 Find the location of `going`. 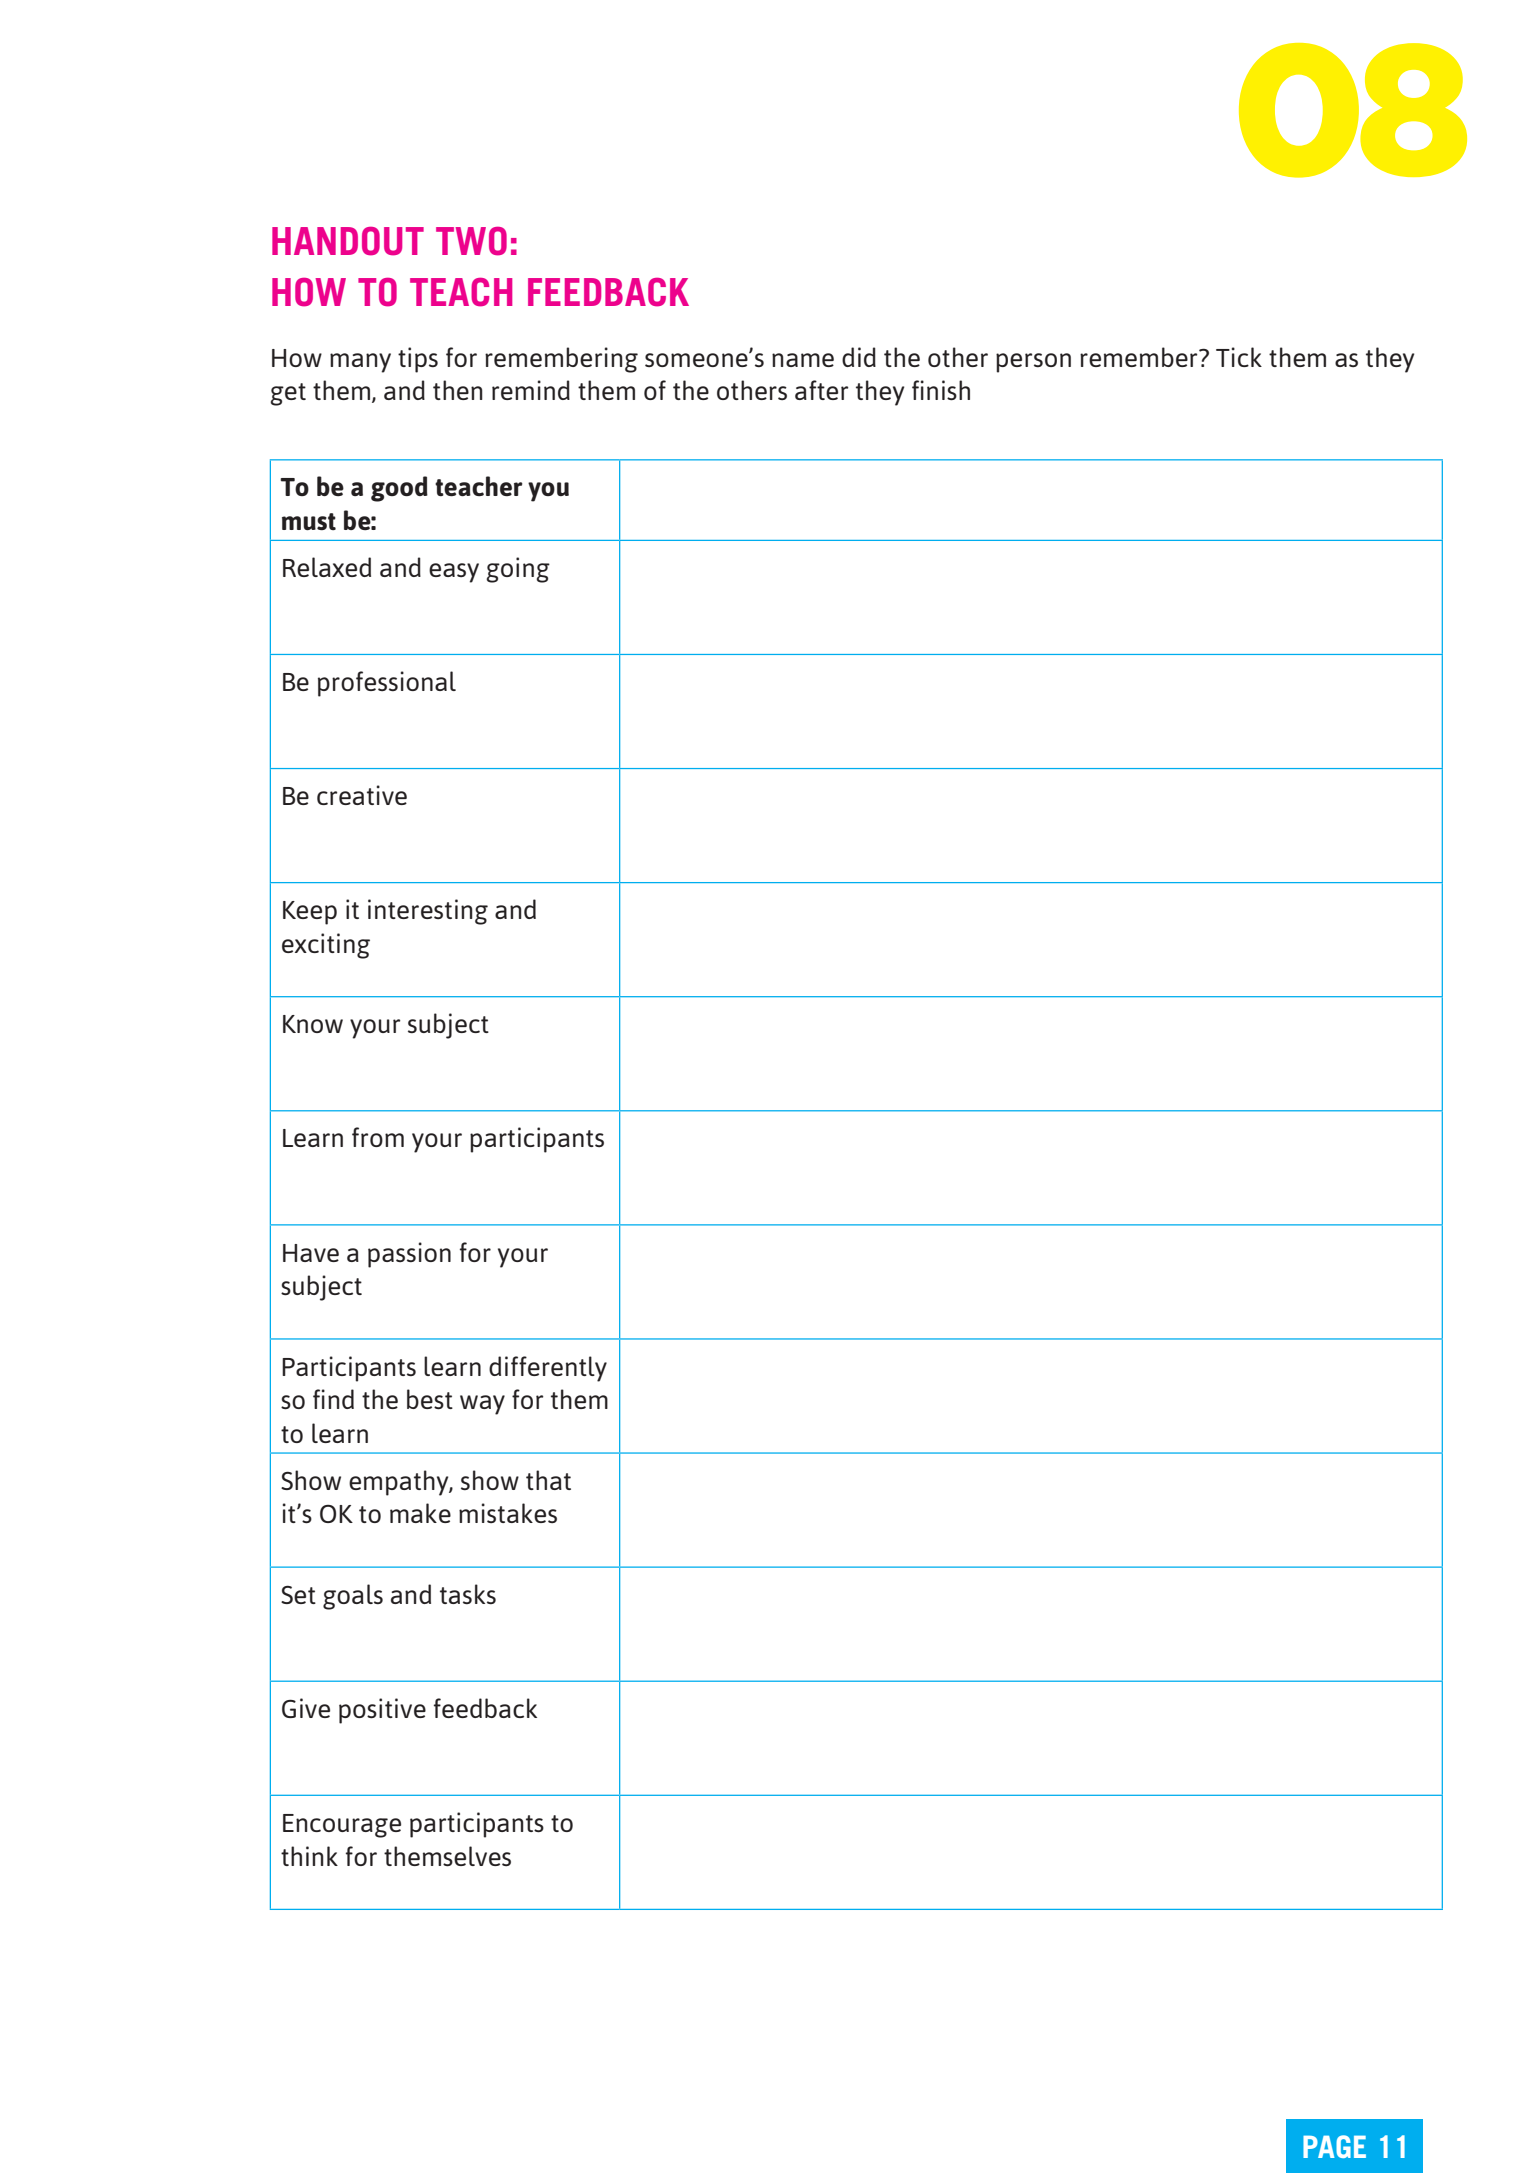

going is located at coordinates (518, 570).
